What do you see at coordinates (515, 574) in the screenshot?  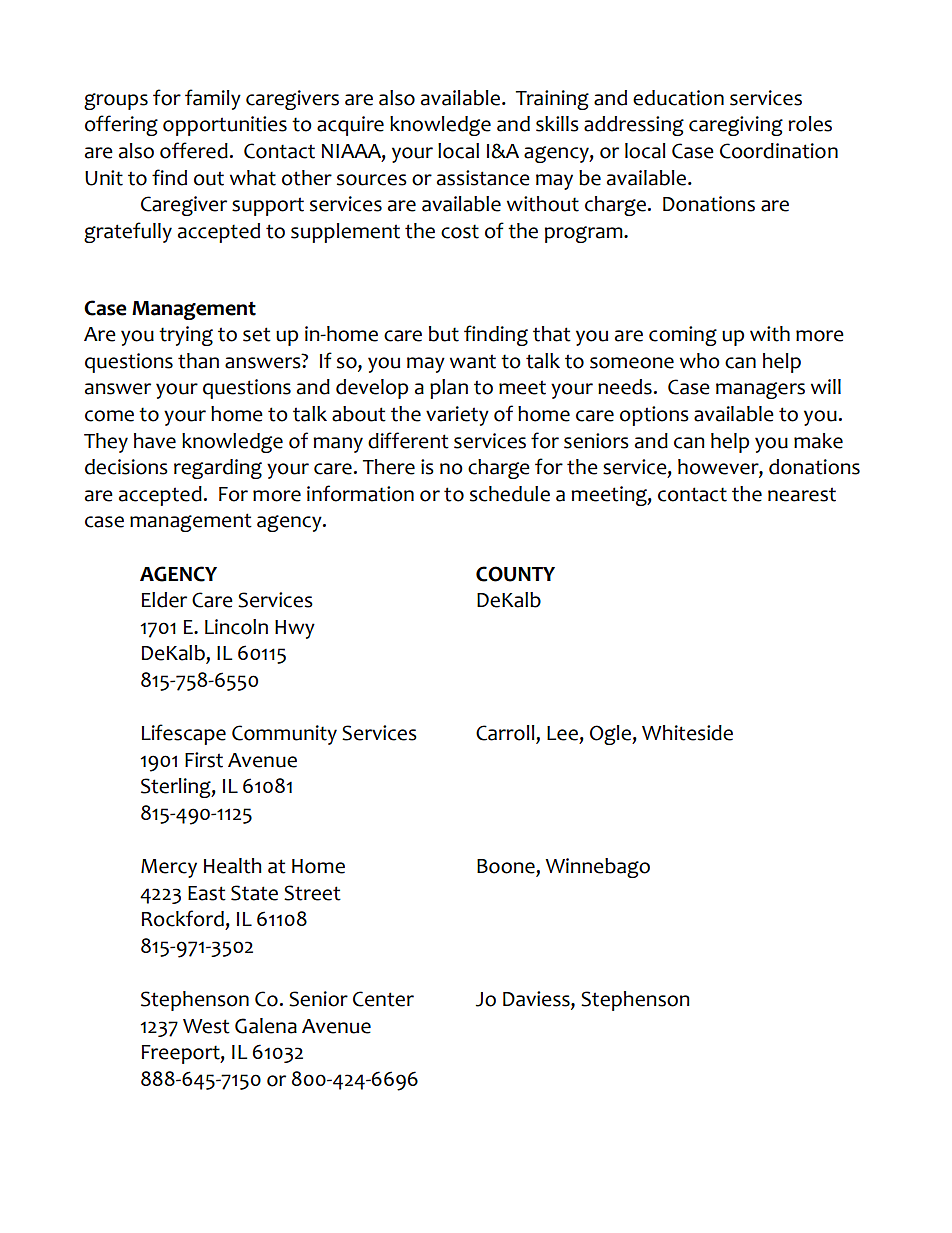 I see `COUNTY` at bounding box center [515, 574].
